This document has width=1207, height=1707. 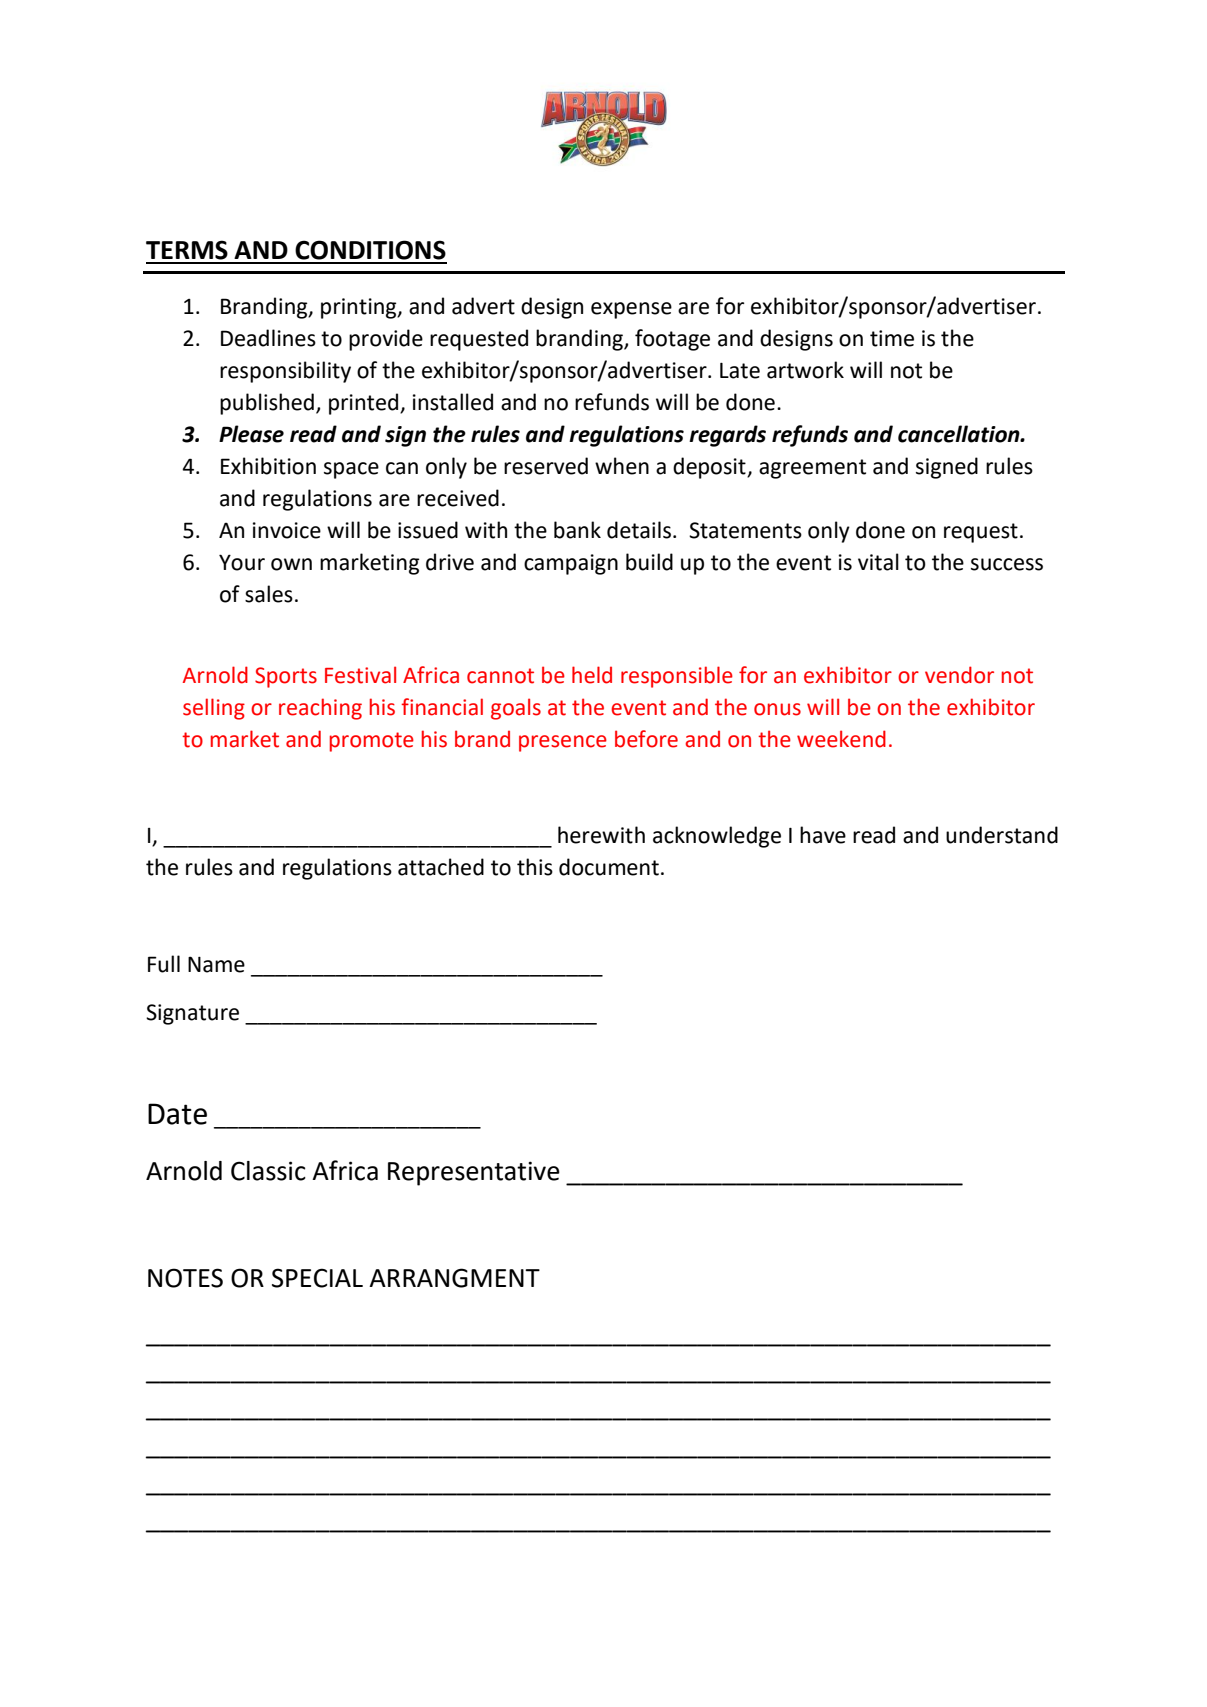 What do you see at coordinates (631, 310) in the document?
I see `expense` at bounding box center [631, 310].
